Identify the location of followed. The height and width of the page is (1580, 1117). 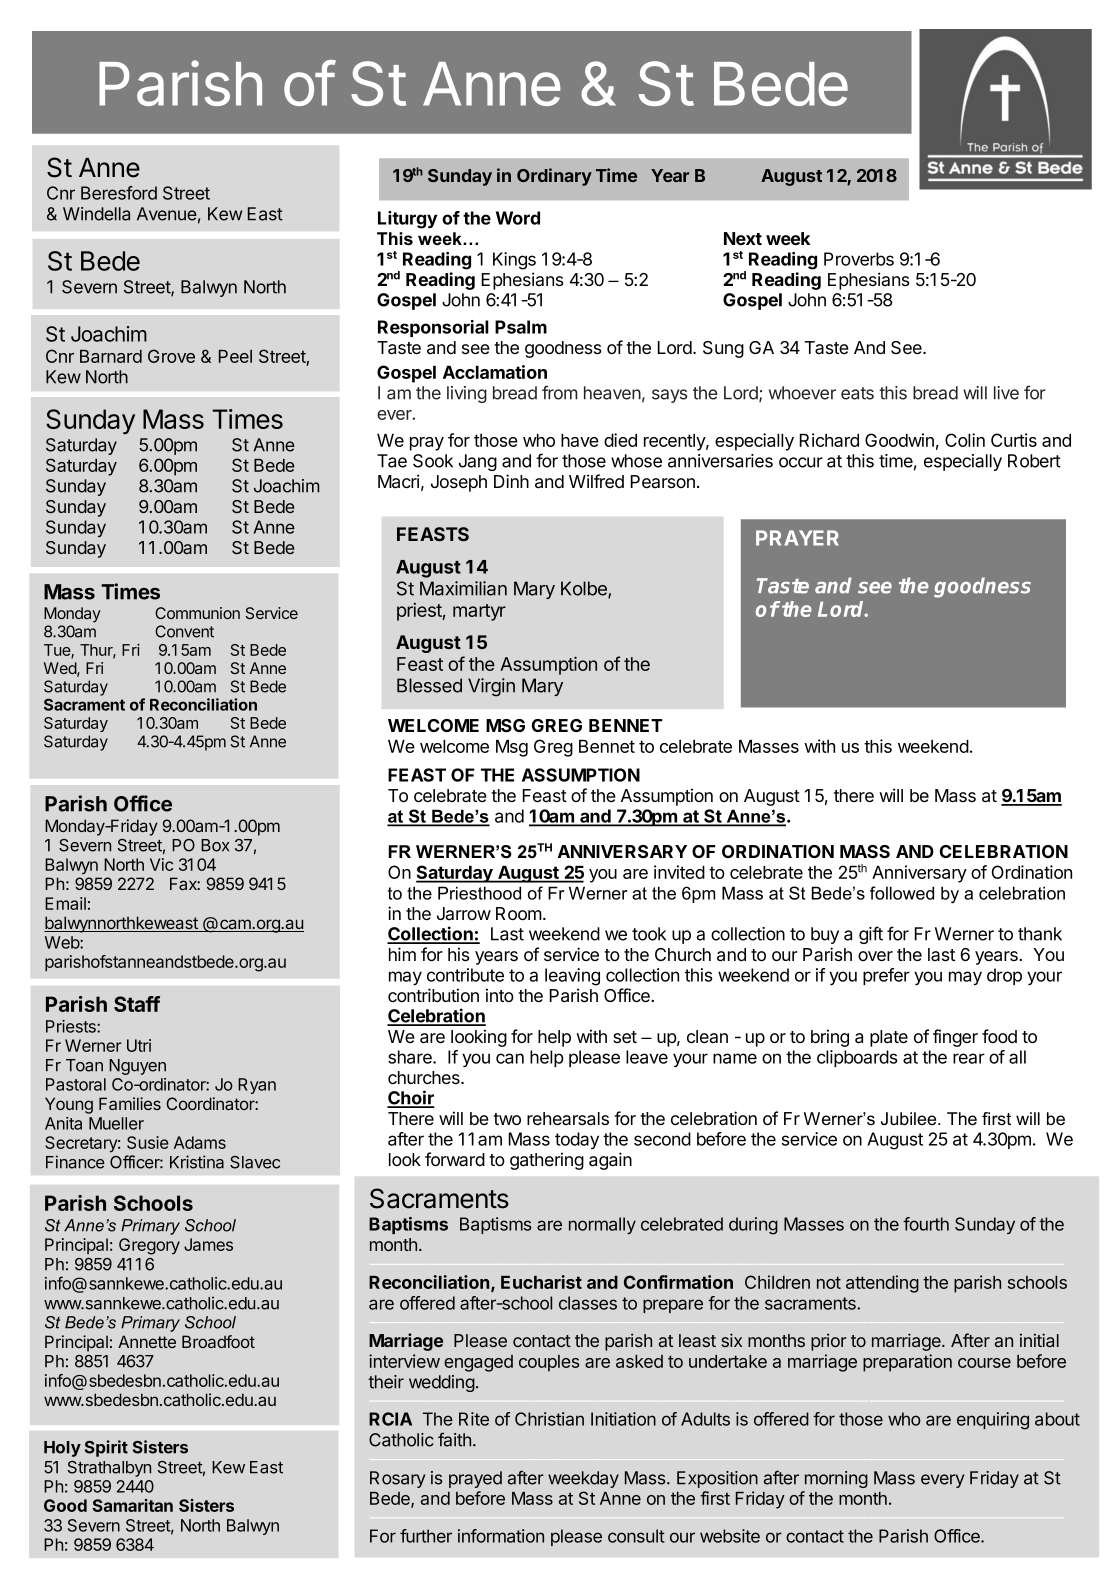
(902, 893).
